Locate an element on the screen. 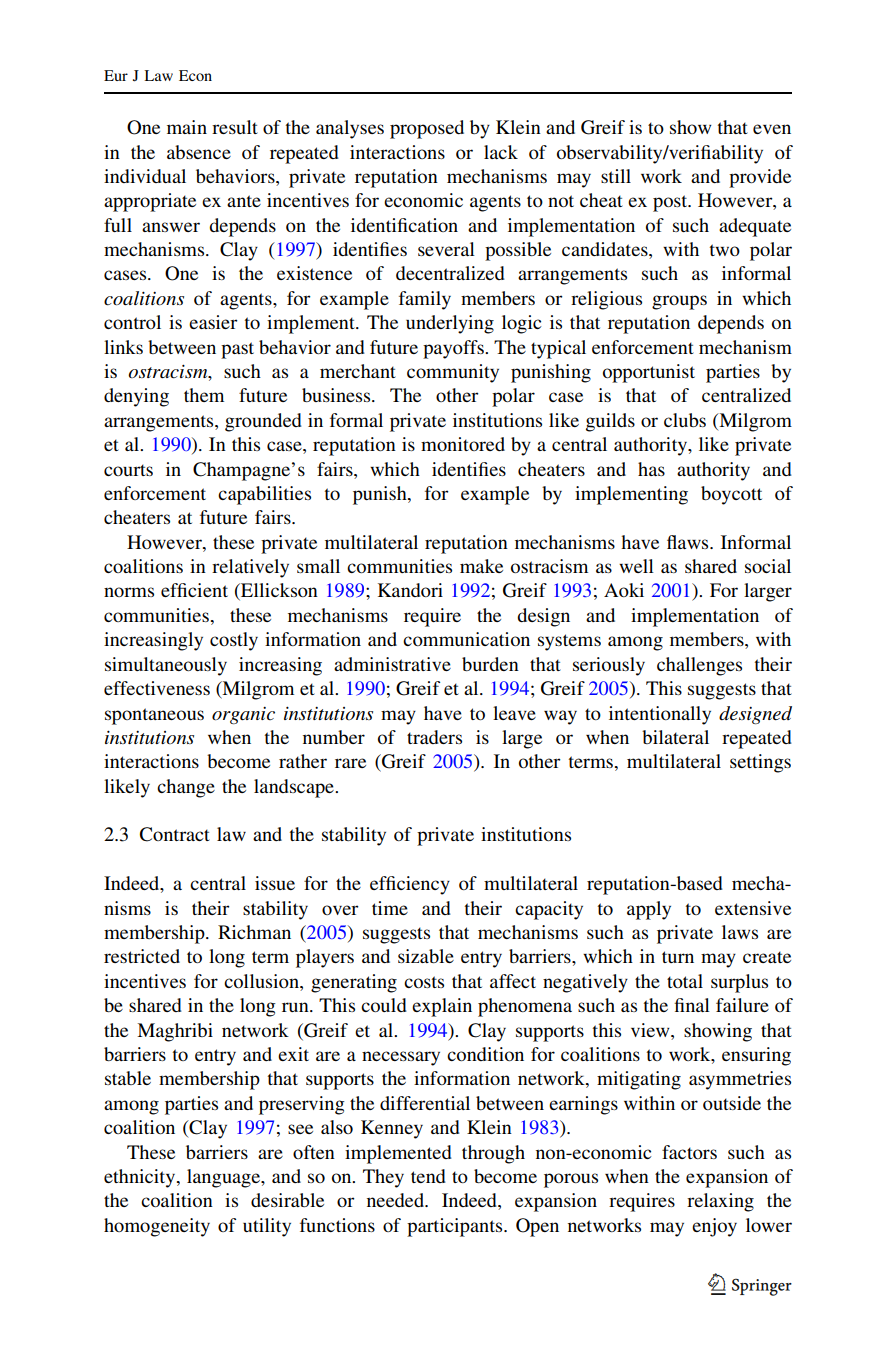  main is located at coordinates (187, 127).
